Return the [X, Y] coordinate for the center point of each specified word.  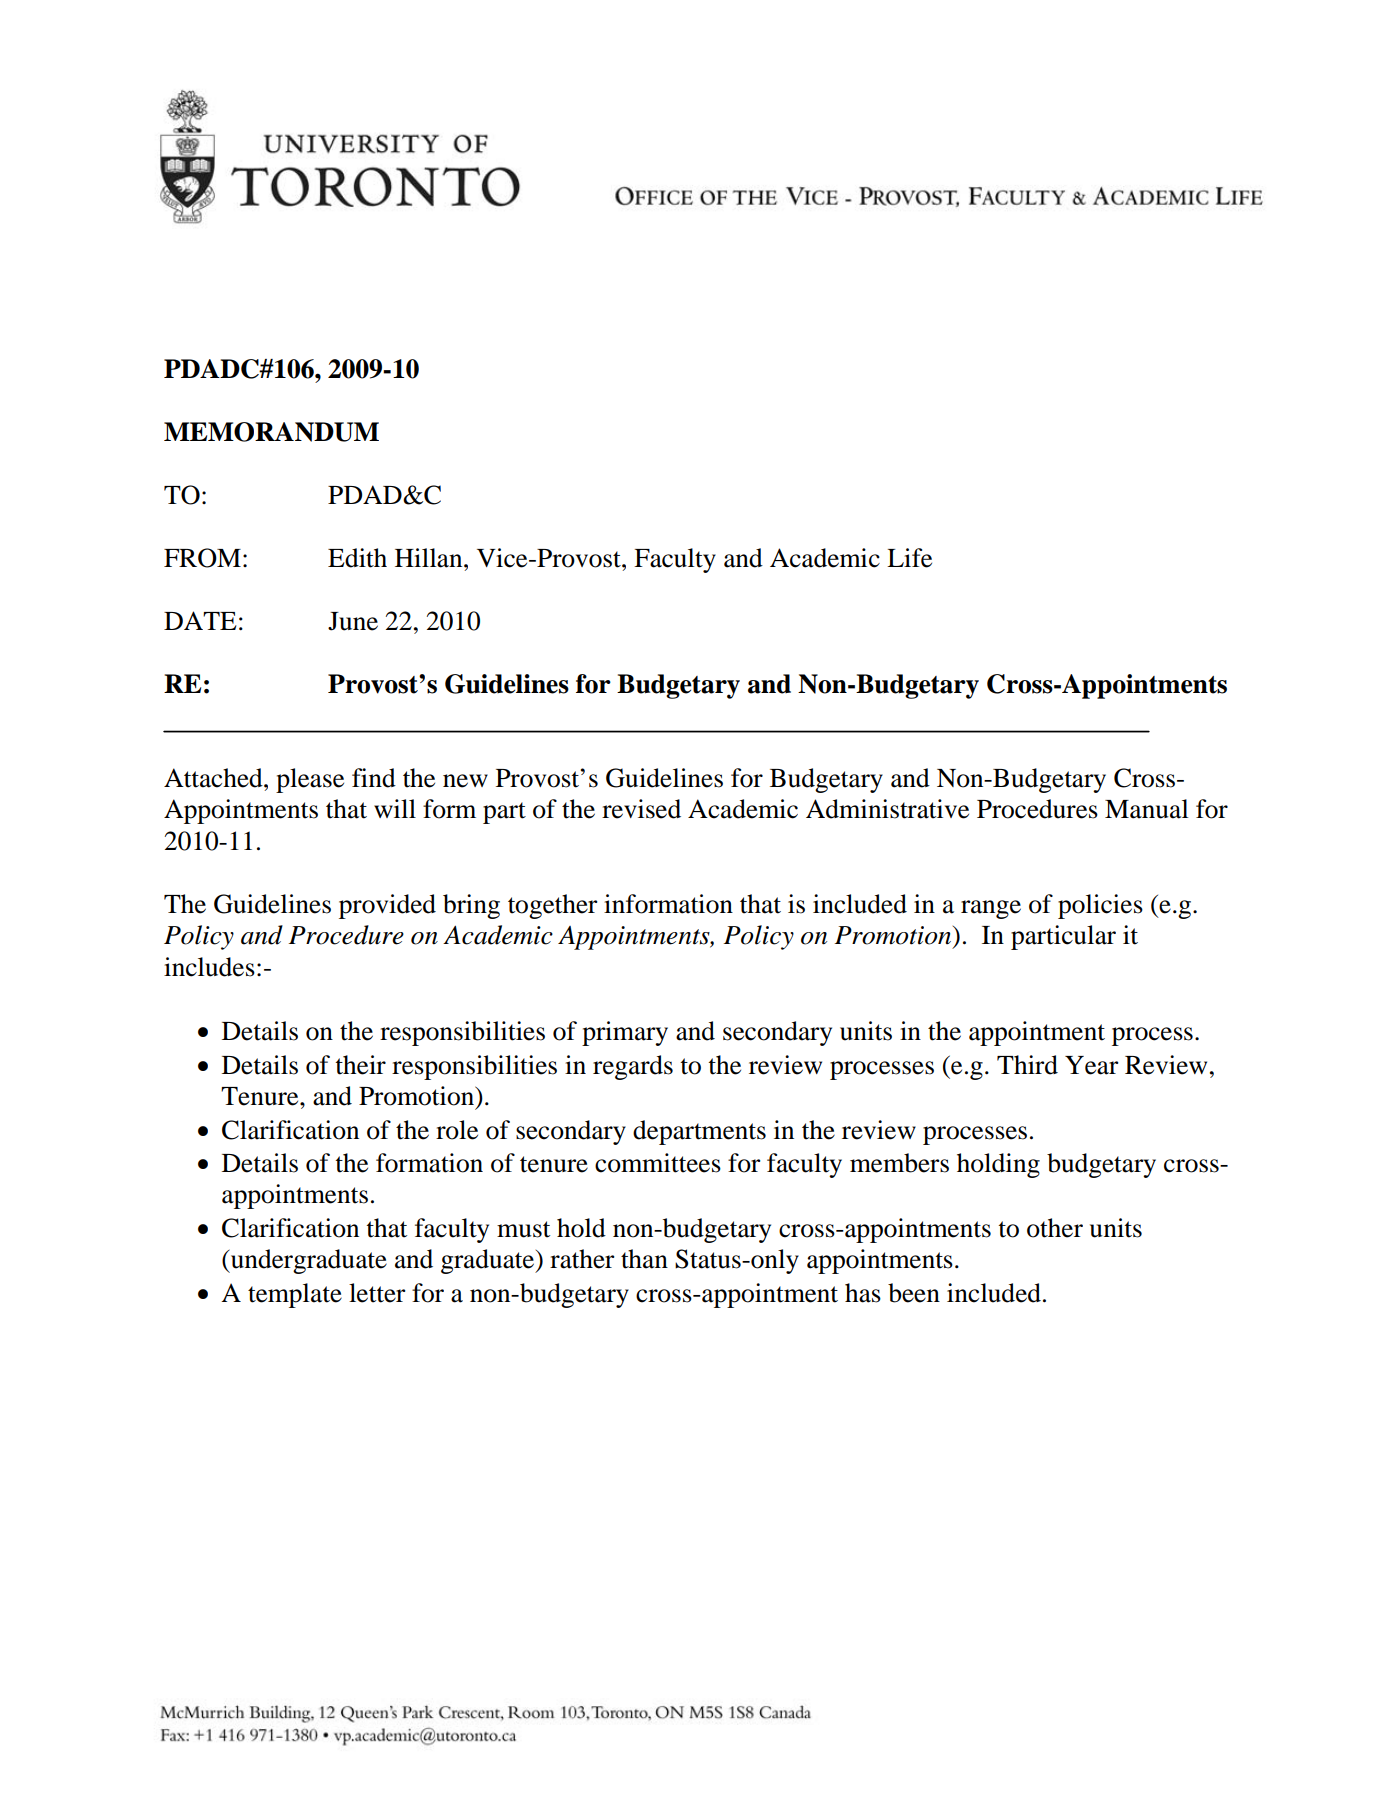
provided [387, 906]
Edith [357, 558]
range [991, 909]
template [295, 1295]
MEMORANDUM [271, 432]
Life [909, 558]
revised [641, 809]
